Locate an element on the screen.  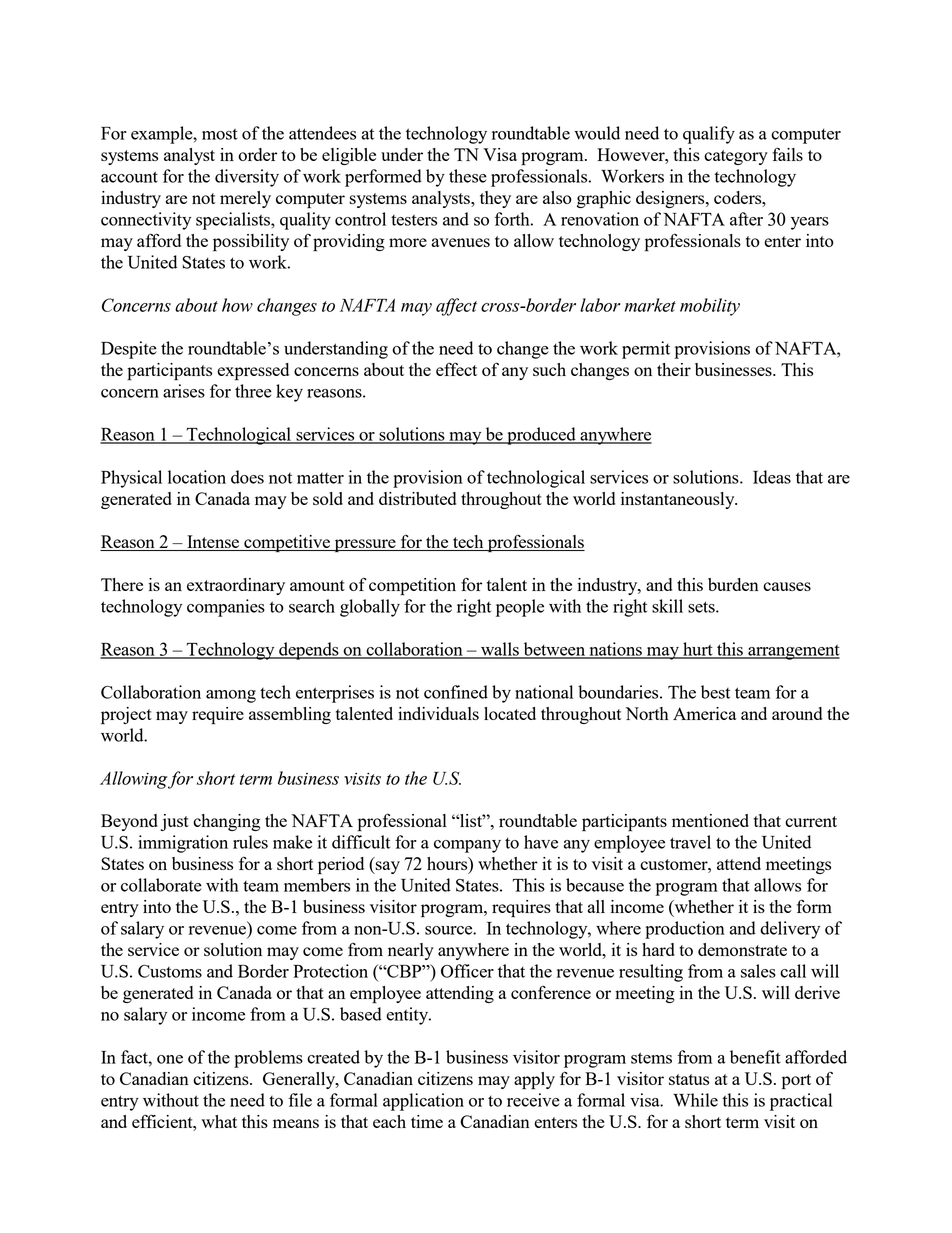
what is located at coordinates (219, 1121).
